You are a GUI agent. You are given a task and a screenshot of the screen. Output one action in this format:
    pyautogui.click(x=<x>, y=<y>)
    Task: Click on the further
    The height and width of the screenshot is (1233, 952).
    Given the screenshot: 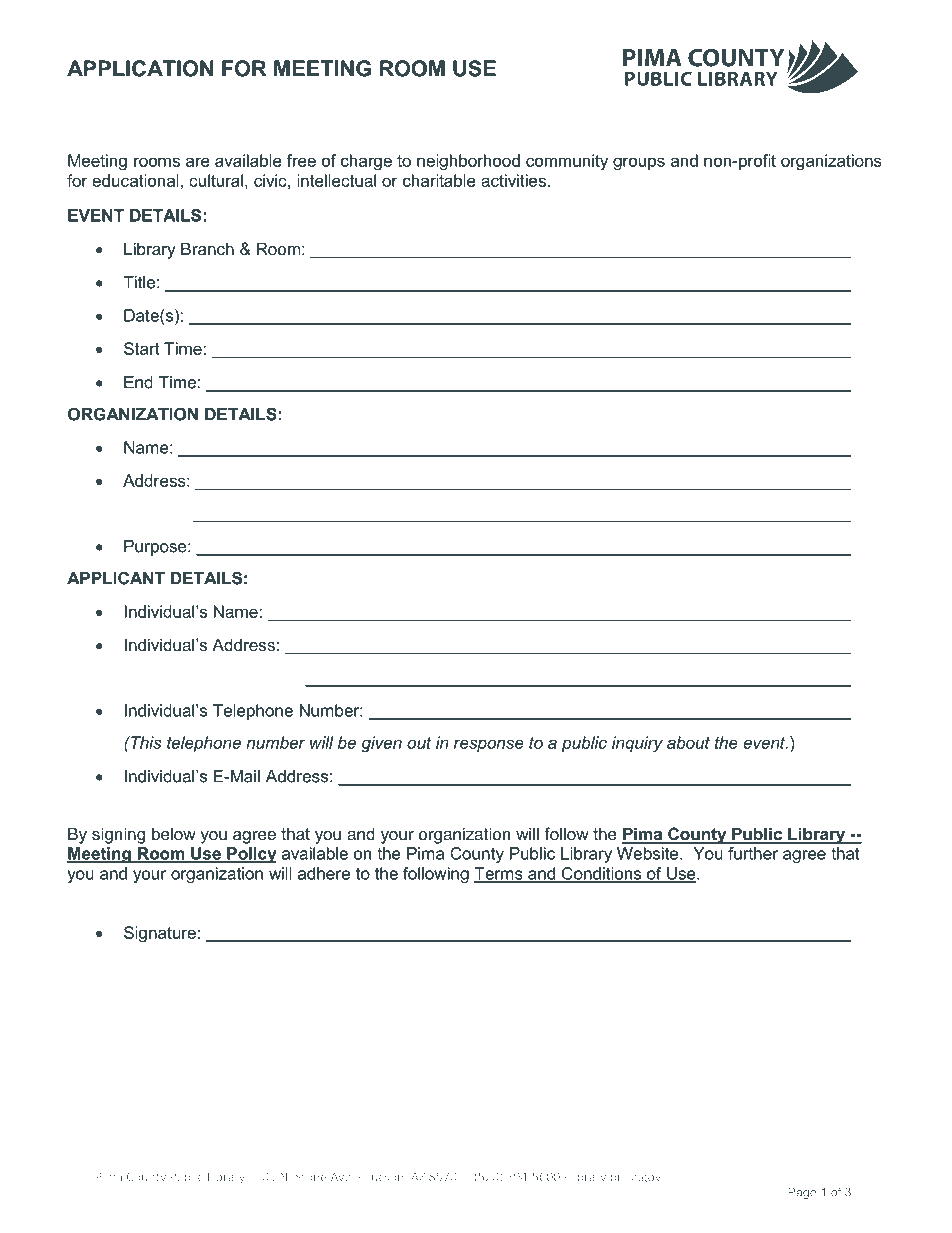 What is the action you would take?
    pyautogui.click(x=753, y=853)
